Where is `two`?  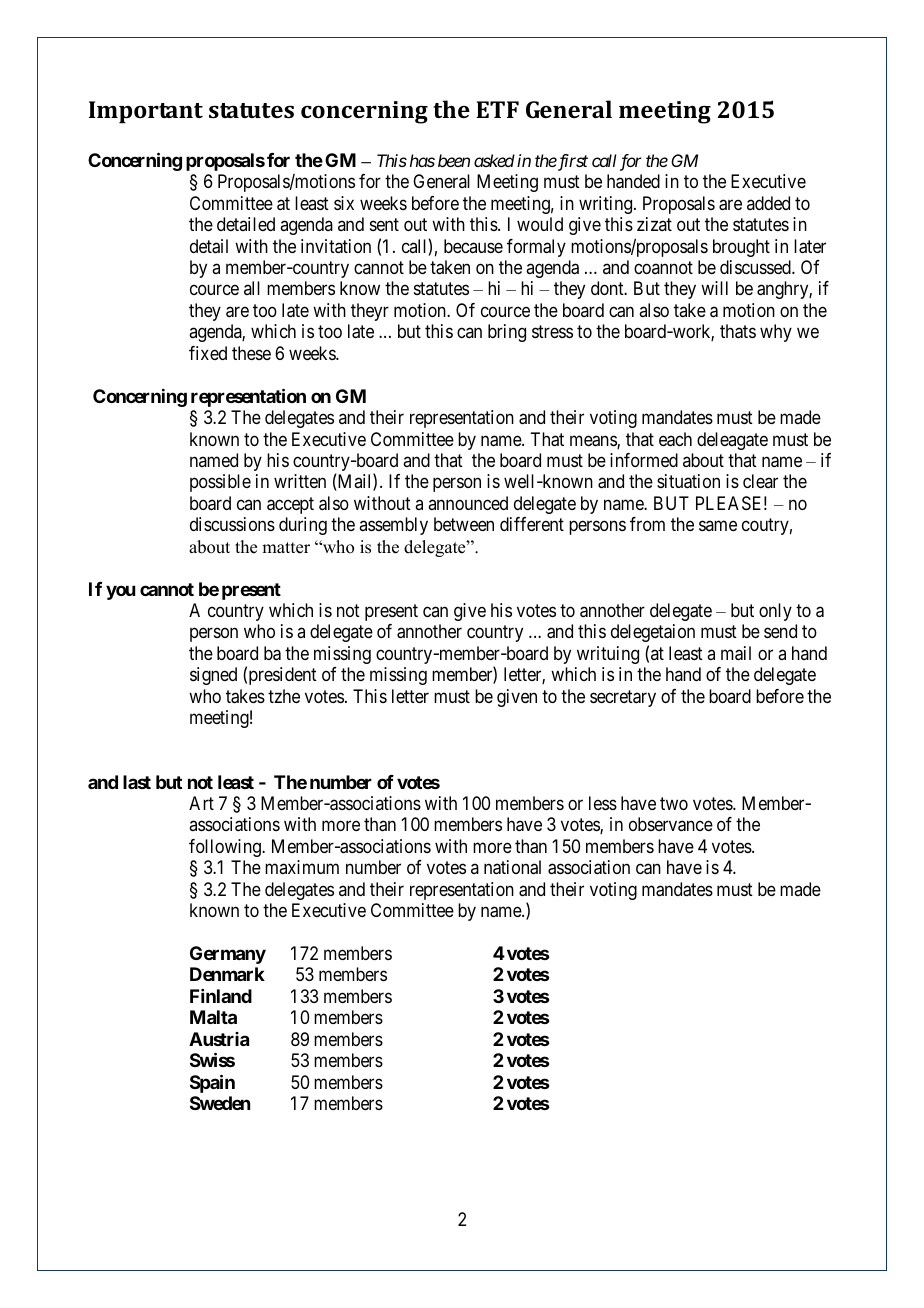
two is located at coordinates (674, 803).
